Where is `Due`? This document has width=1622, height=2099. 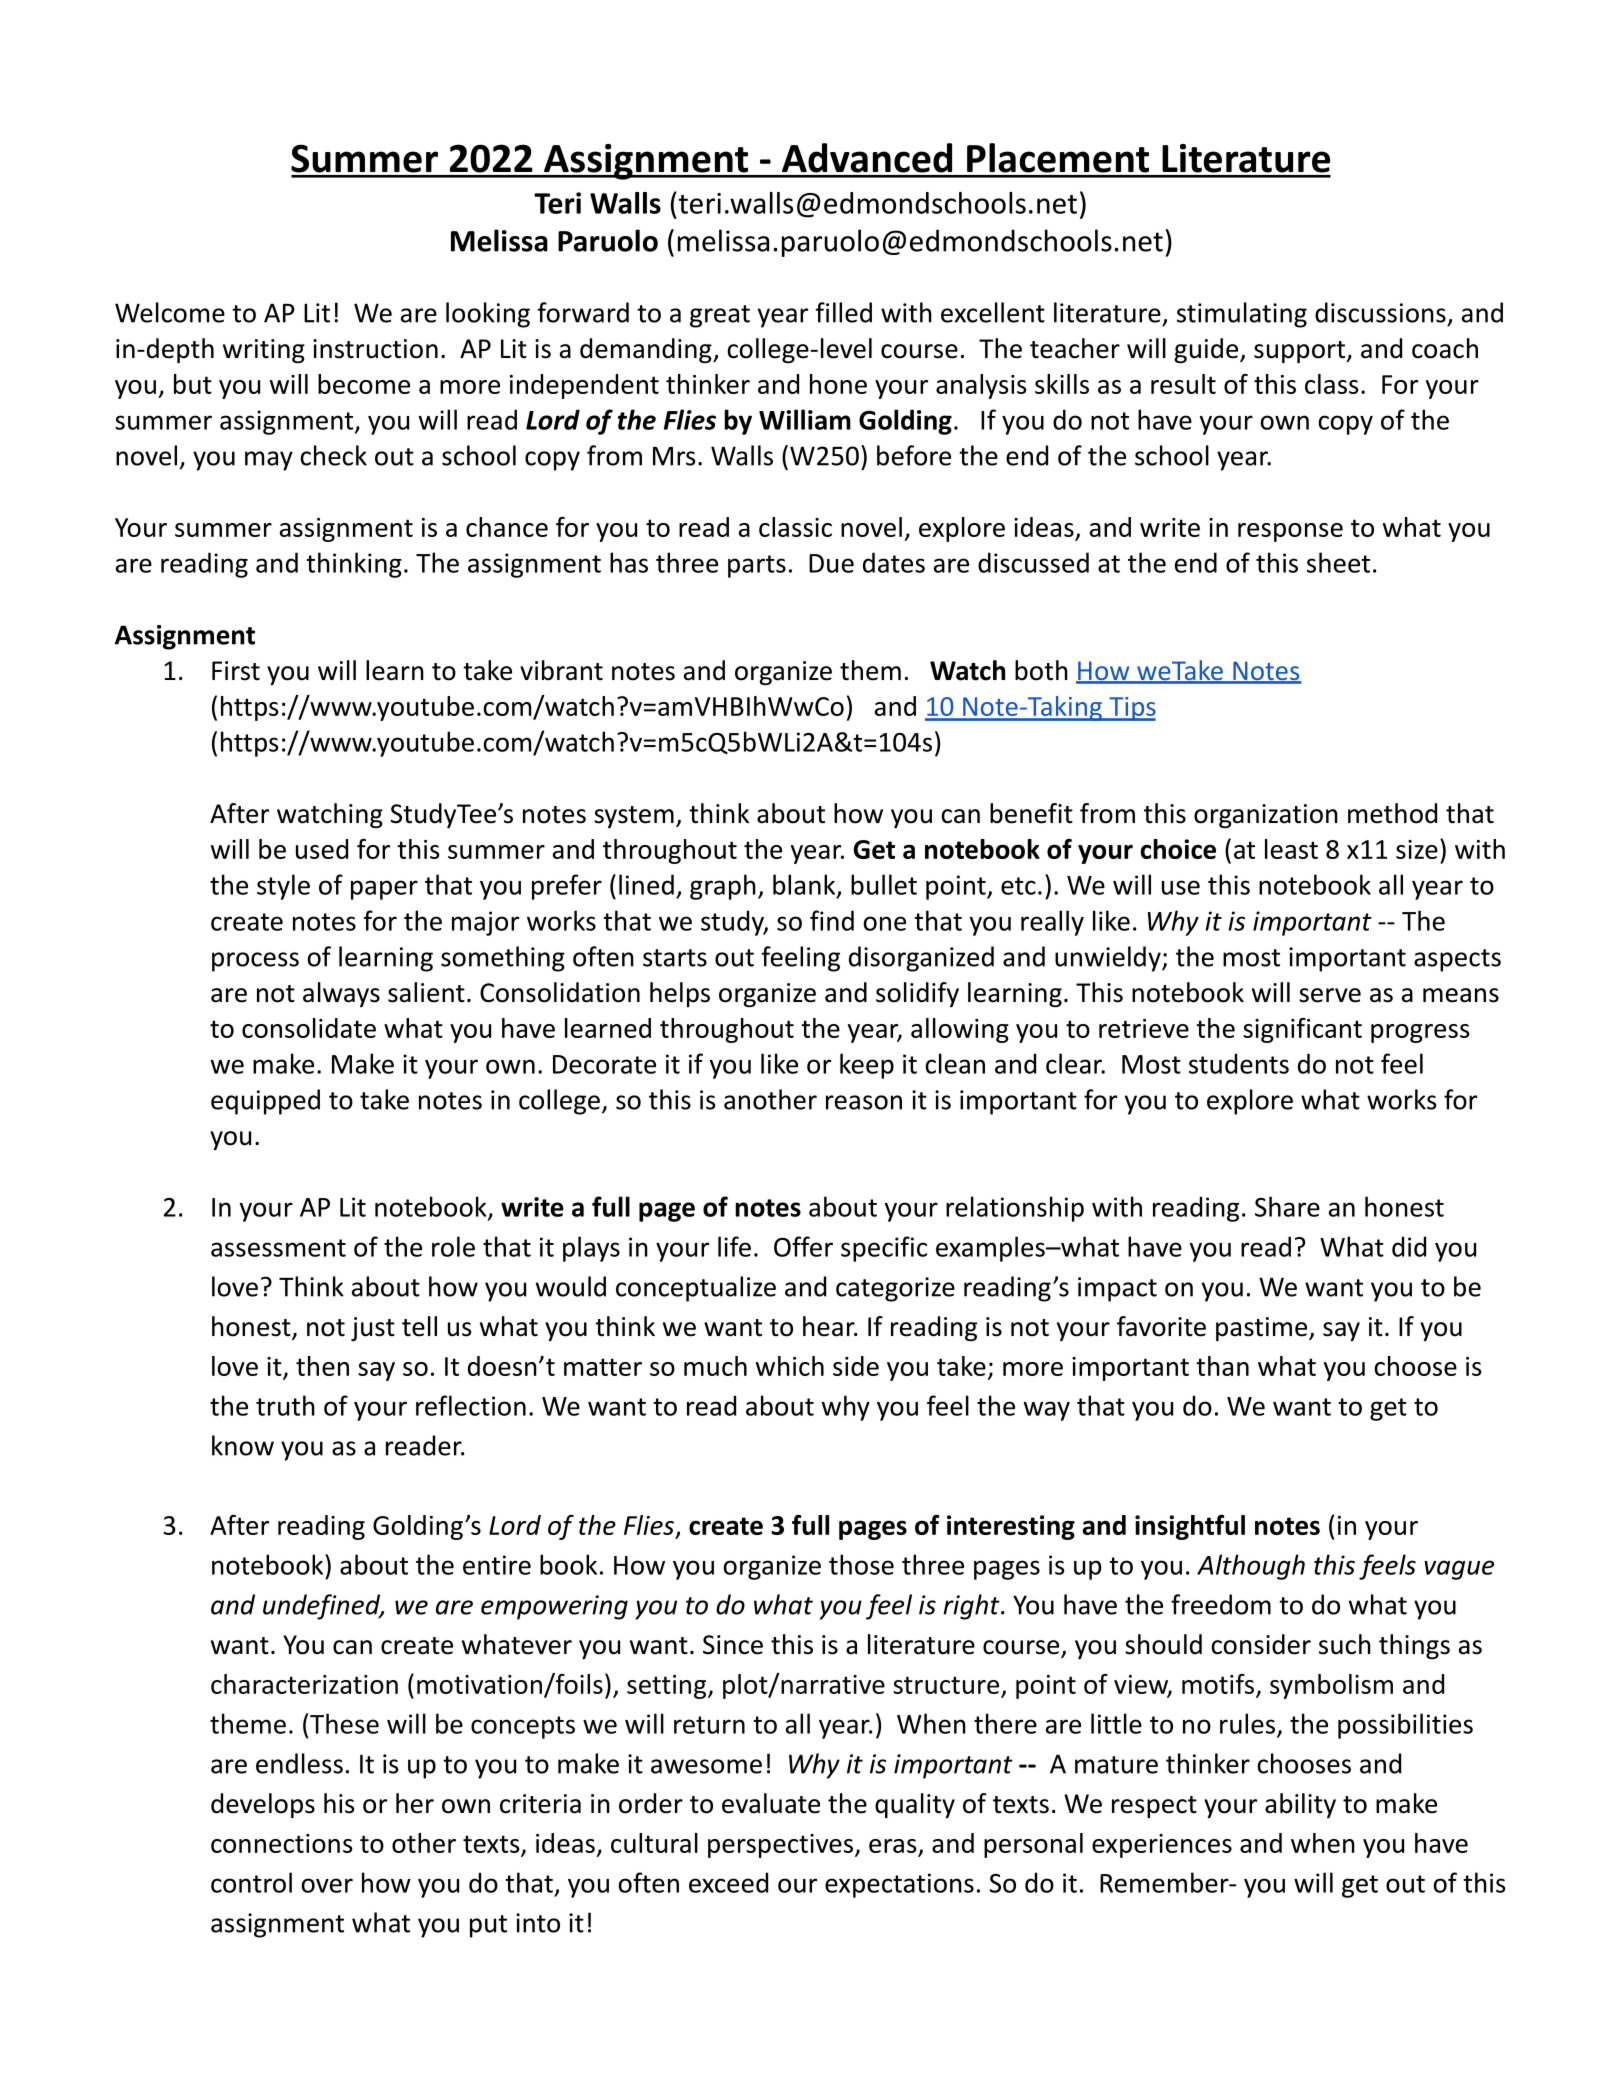
Due is located at coordinates (831, 563).
